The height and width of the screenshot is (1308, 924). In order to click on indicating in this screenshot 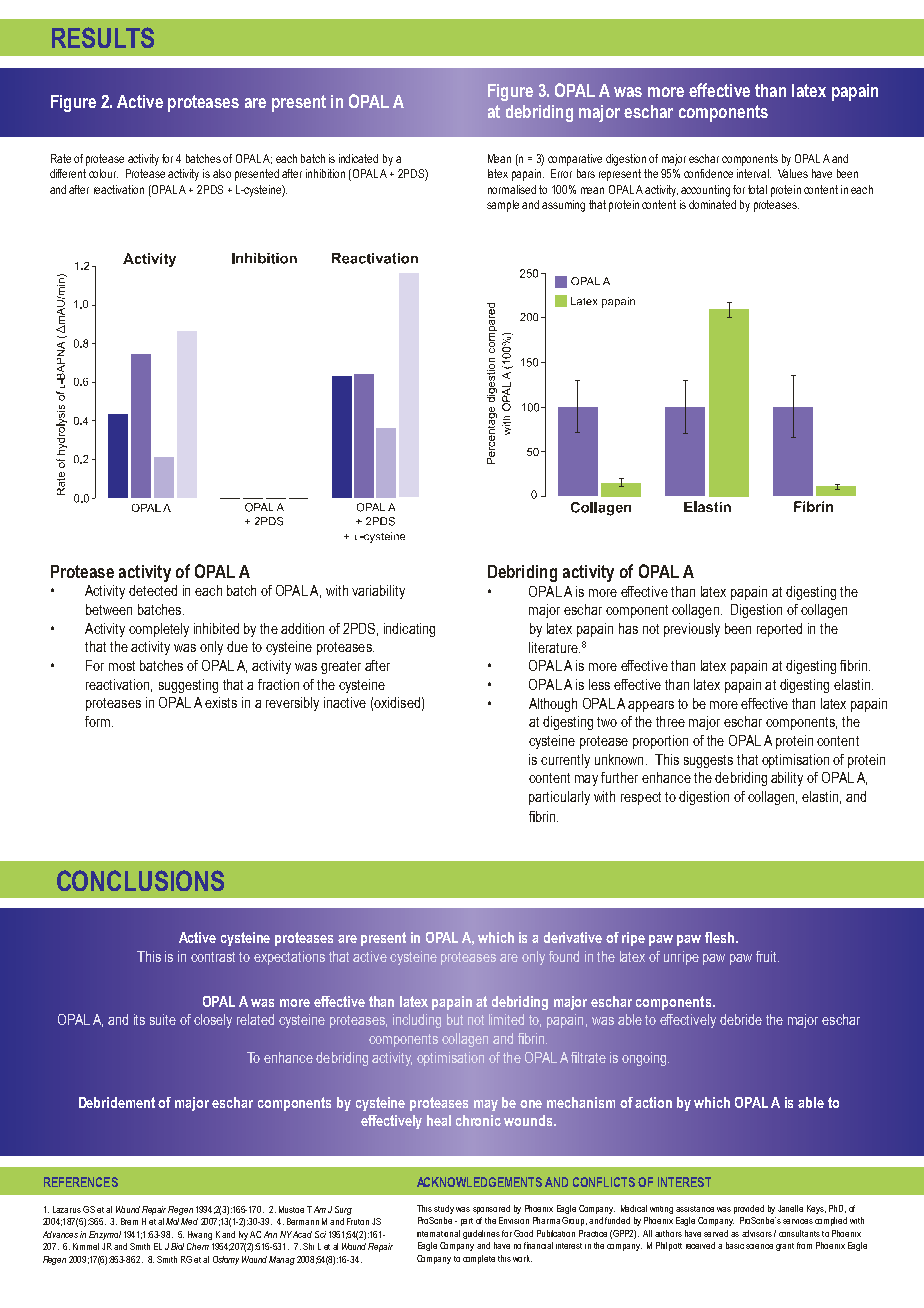, I will do `click(409, 630)`.
